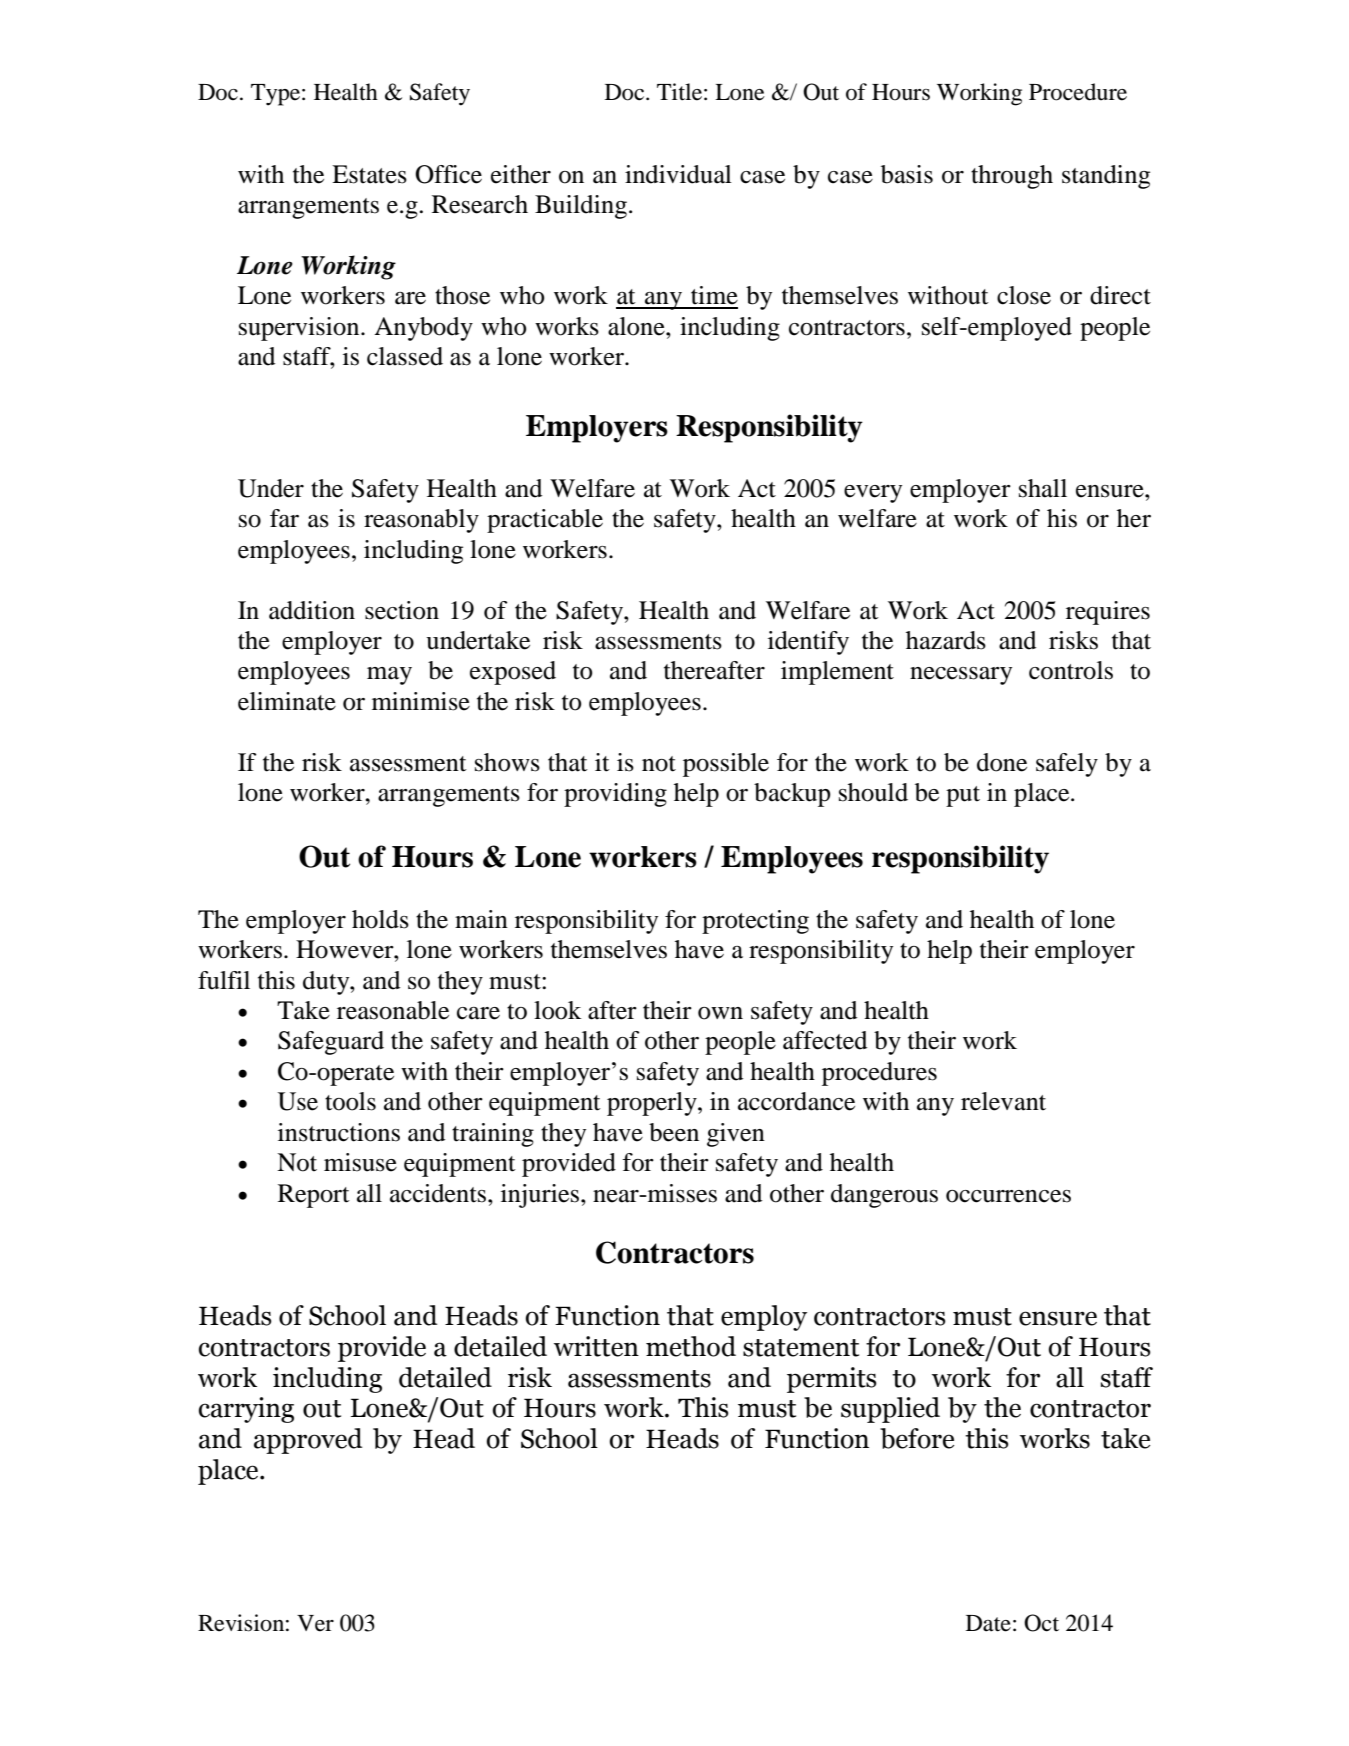 This image has height=1746, width=1349. Describe the element at coordinates (963, 796) in the image. I see `put` at that location.
